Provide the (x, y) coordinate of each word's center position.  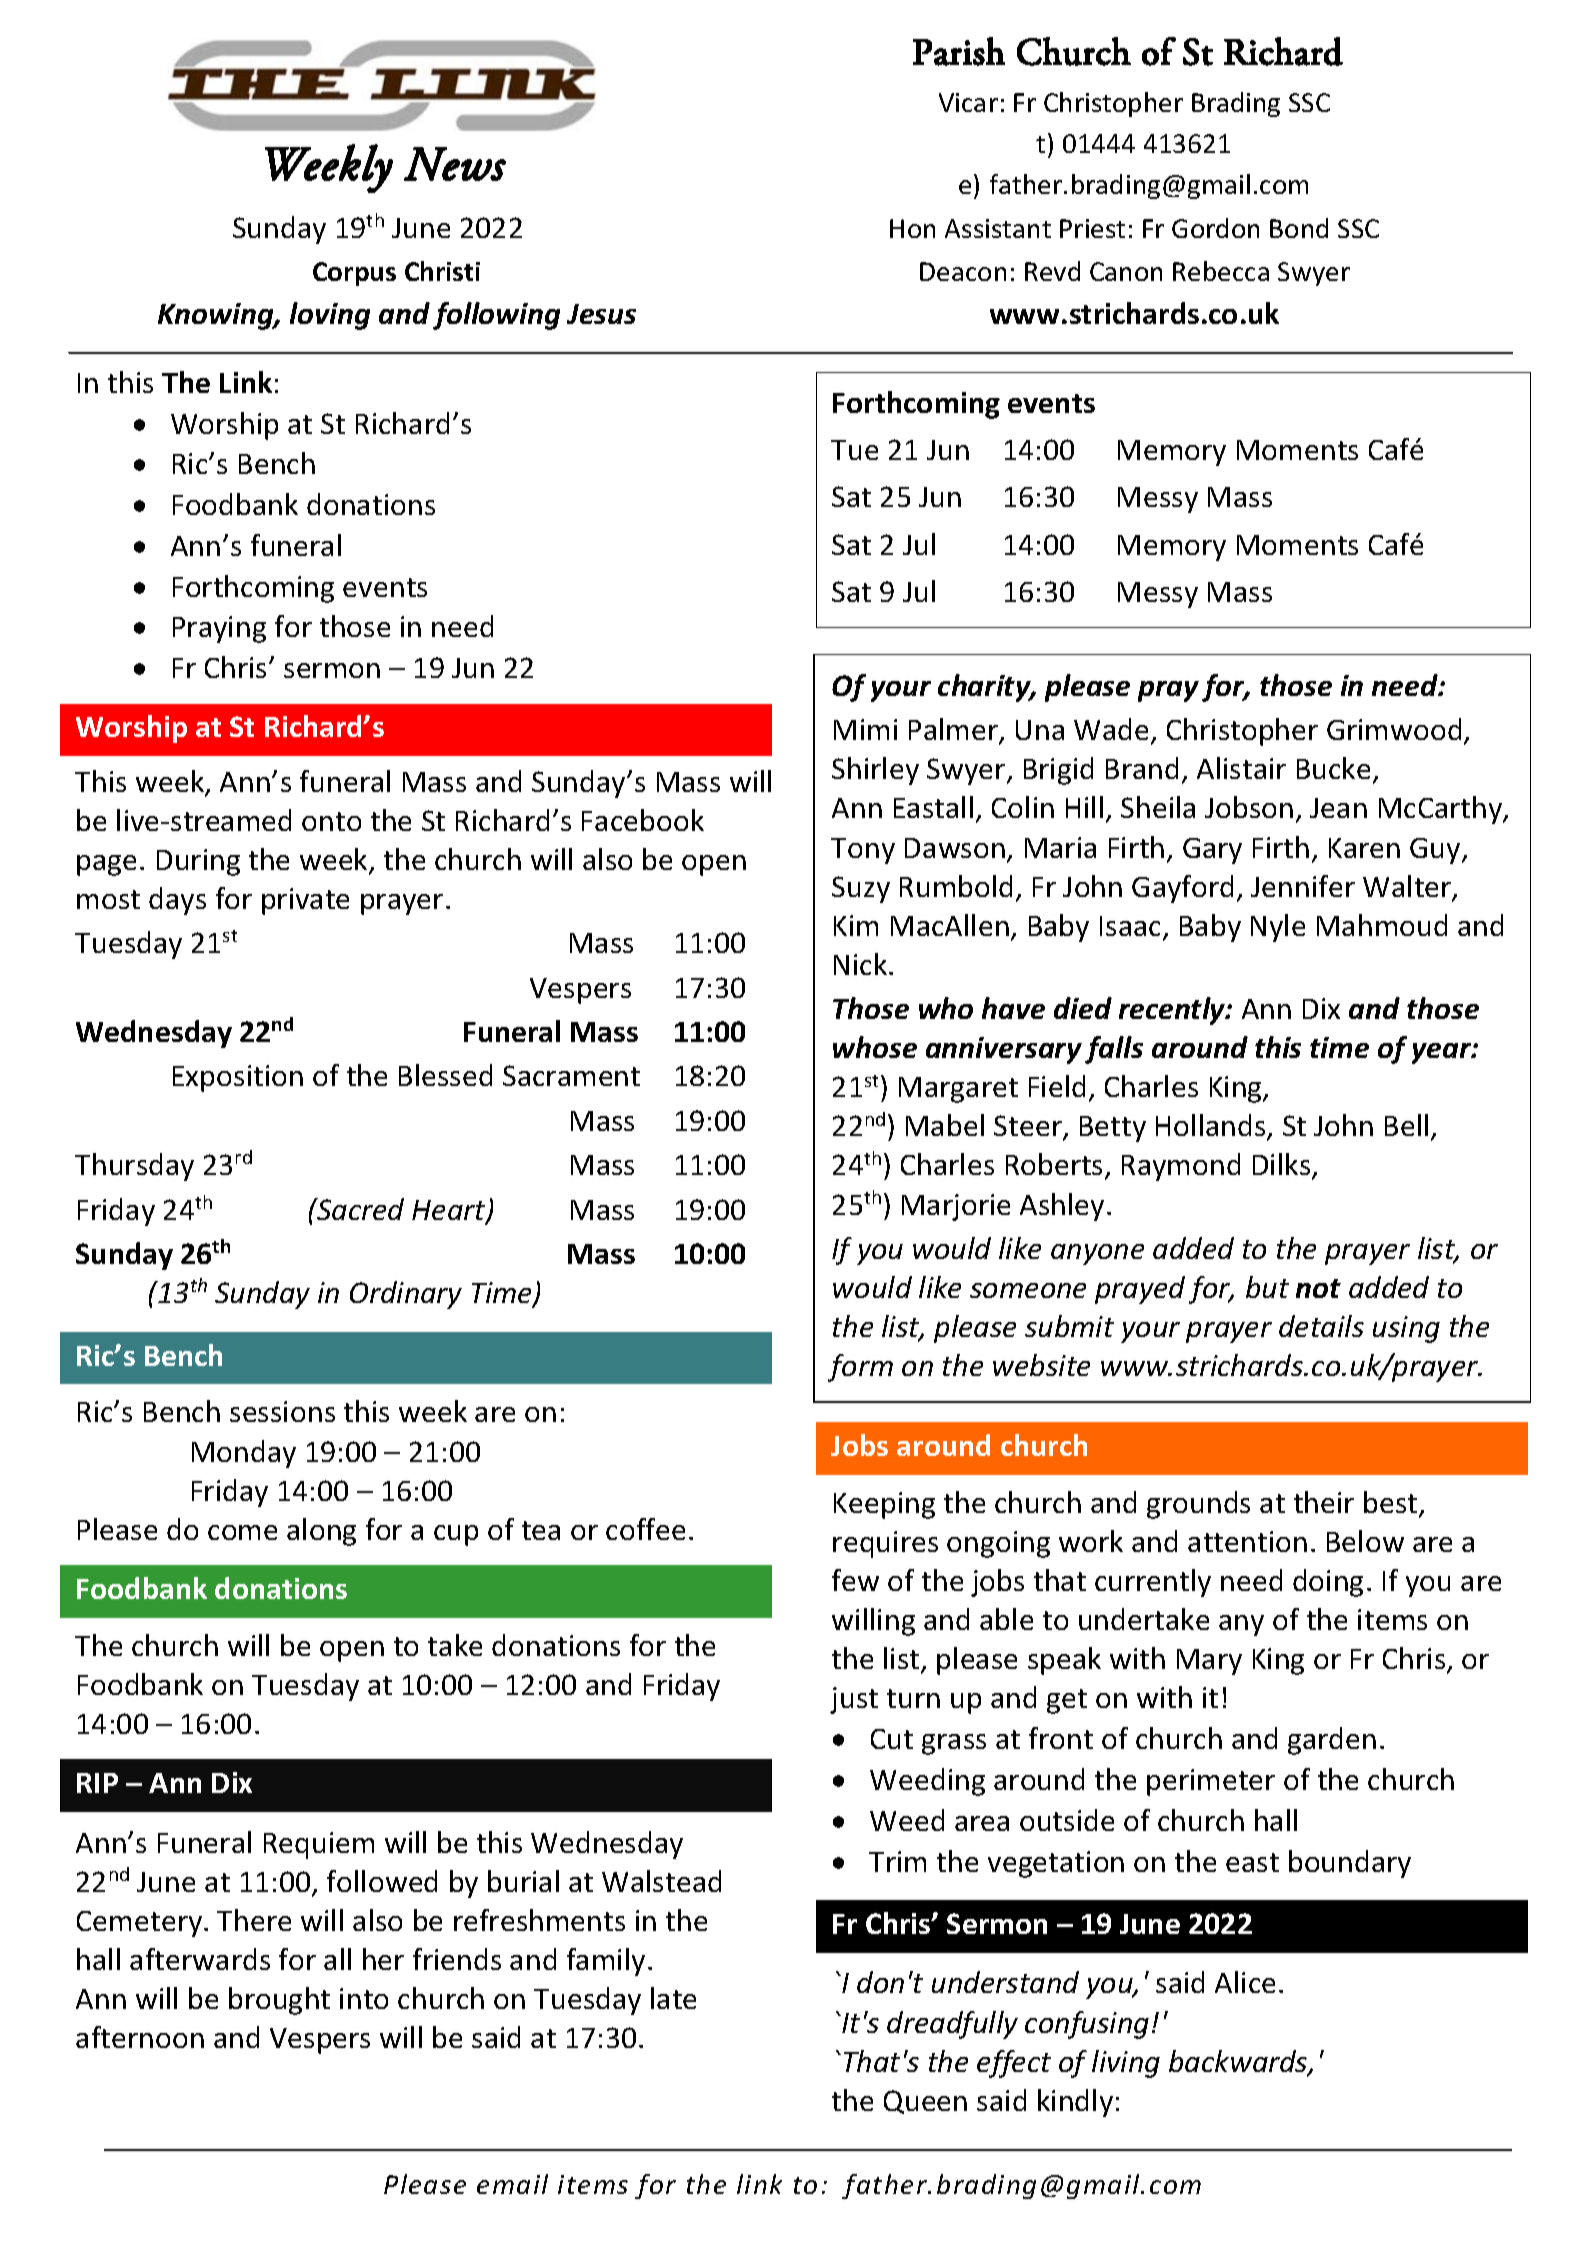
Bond (1299, 228)
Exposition (238, 1078)
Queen (925, 2102)
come (242, 1532)
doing (1328, 1583)
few (855, 1580)
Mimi (865, 729)
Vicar (968, 102)
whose (875, 1047)
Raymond (1181, 1167)
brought (279, 2001)
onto (331, 821)
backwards (1239, 2062)
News (455, 164)
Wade (1111, 729)
